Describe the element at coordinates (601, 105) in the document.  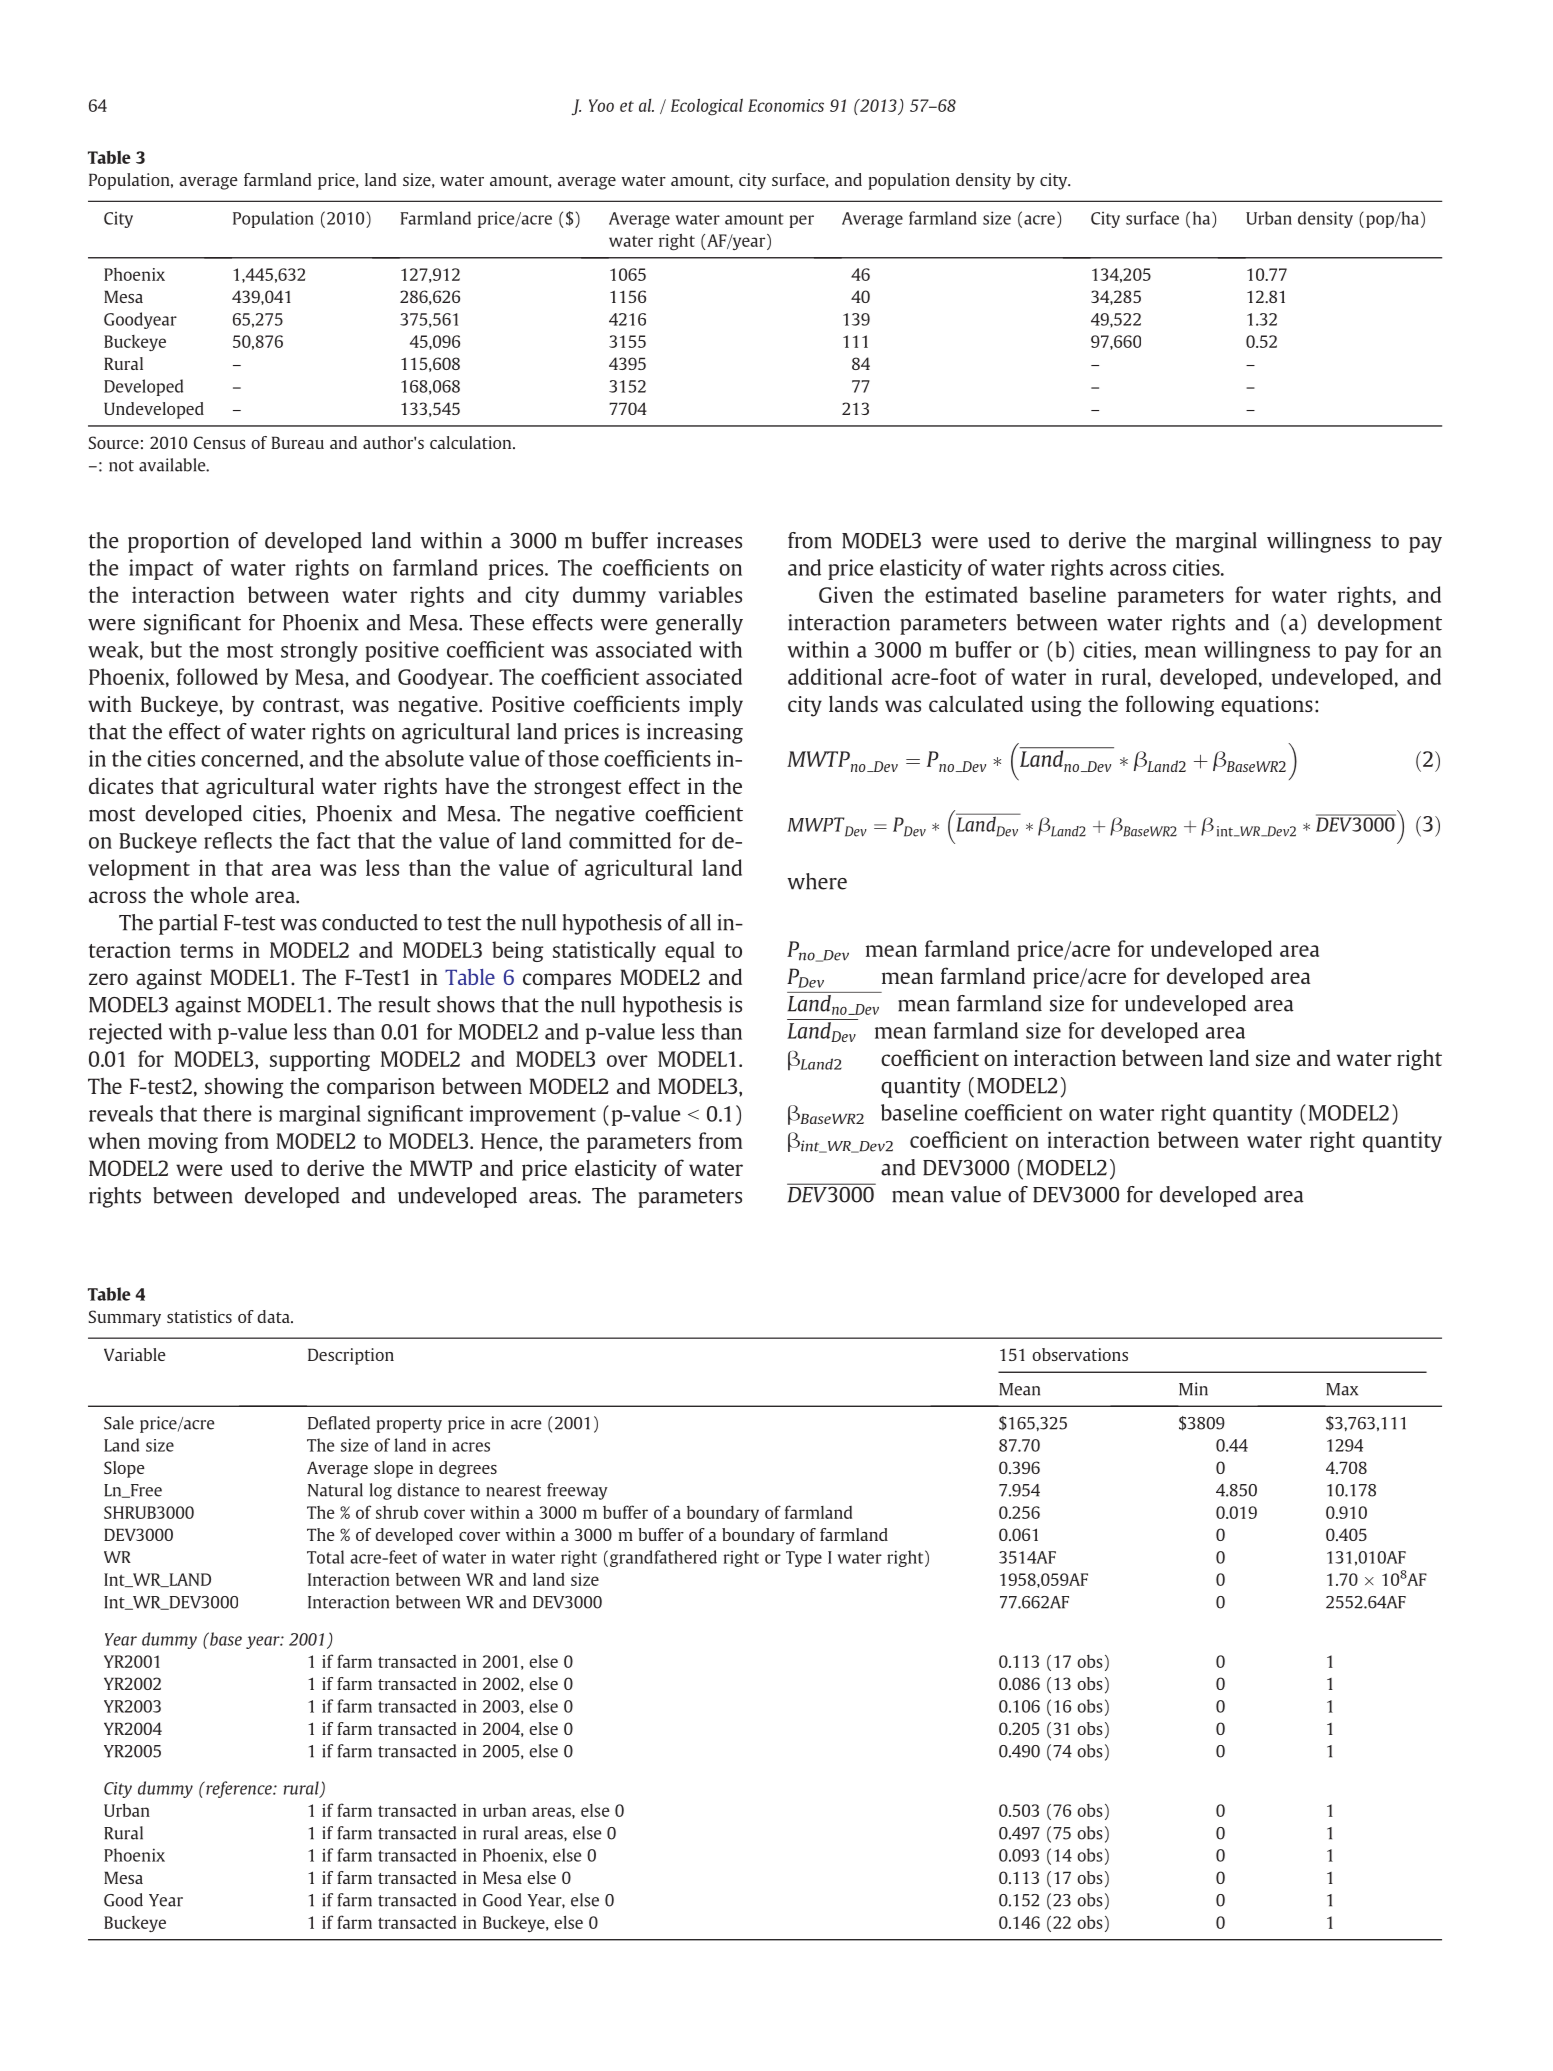
I see `Yoo` at that location.
